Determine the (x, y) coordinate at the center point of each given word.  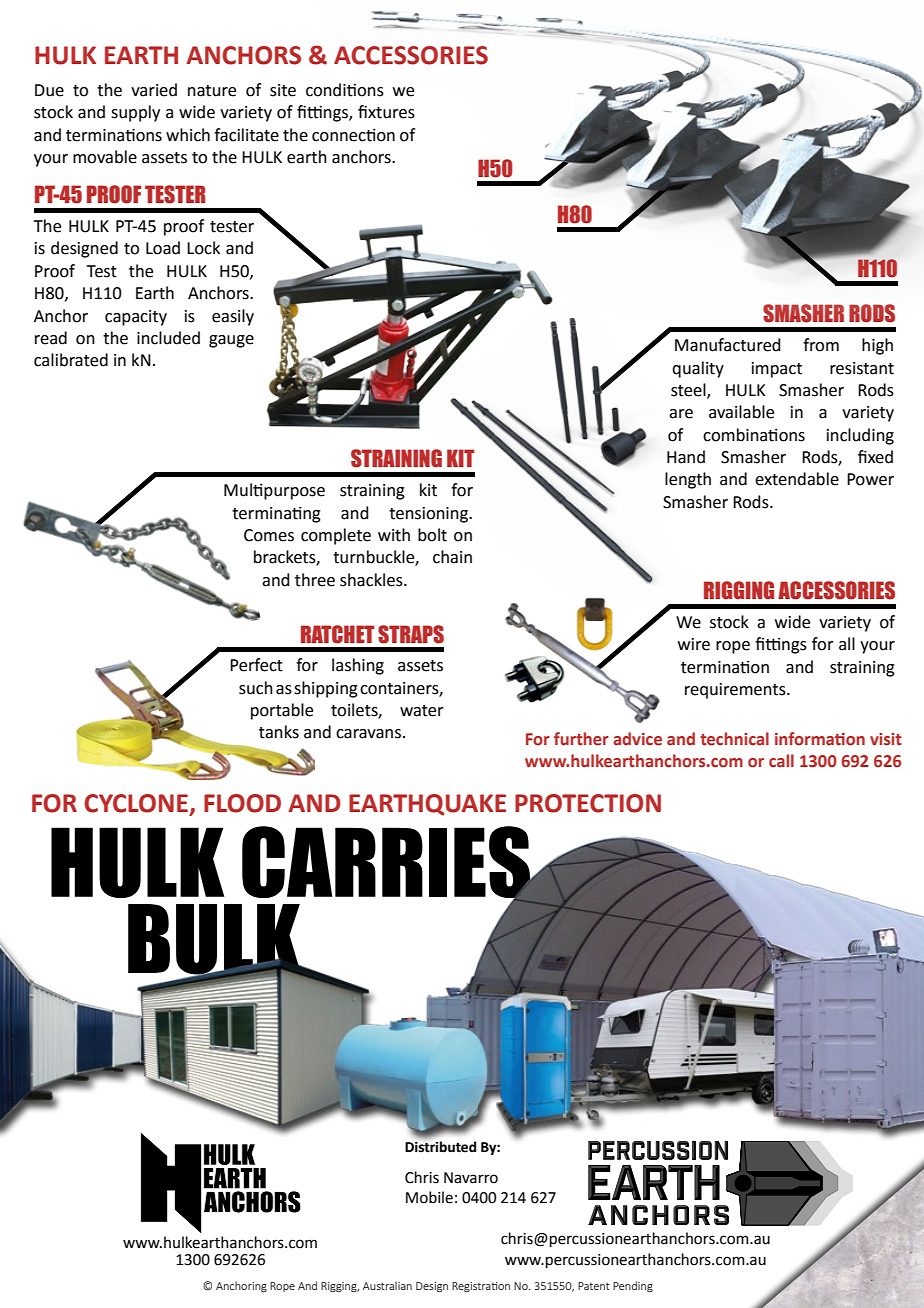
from (821, 345)
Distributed (440, 1147)
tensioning (429, 515)
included (168, 338)
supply (135, 113)
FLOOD (242, 803)
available (741, 412)
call (781, 761)
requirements (736, 691)
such (256, 688)
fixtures (386, 112)
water (422, 711)
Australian (387, 1285)
